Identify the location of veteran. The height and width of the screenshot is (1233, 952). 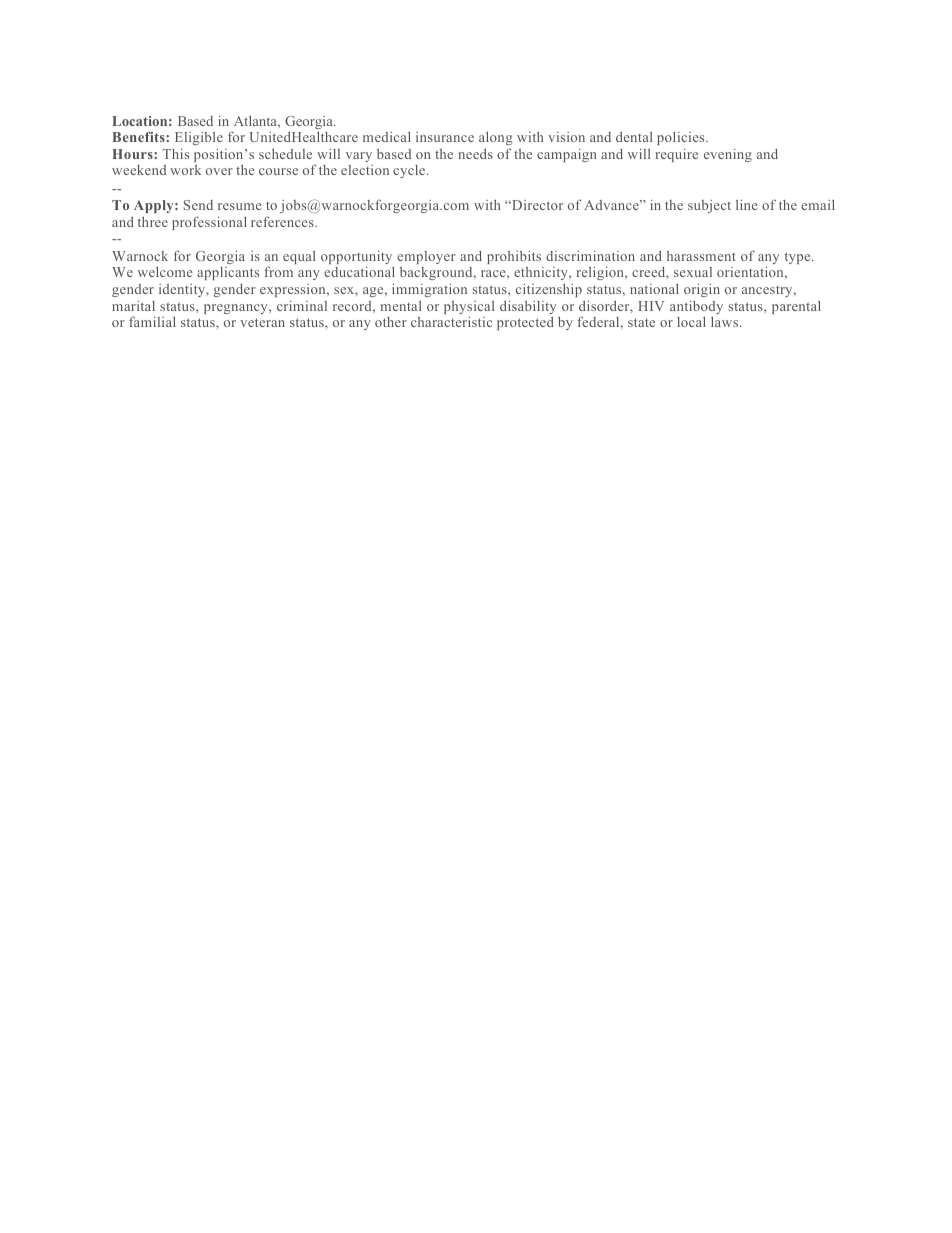
(262, 322).
